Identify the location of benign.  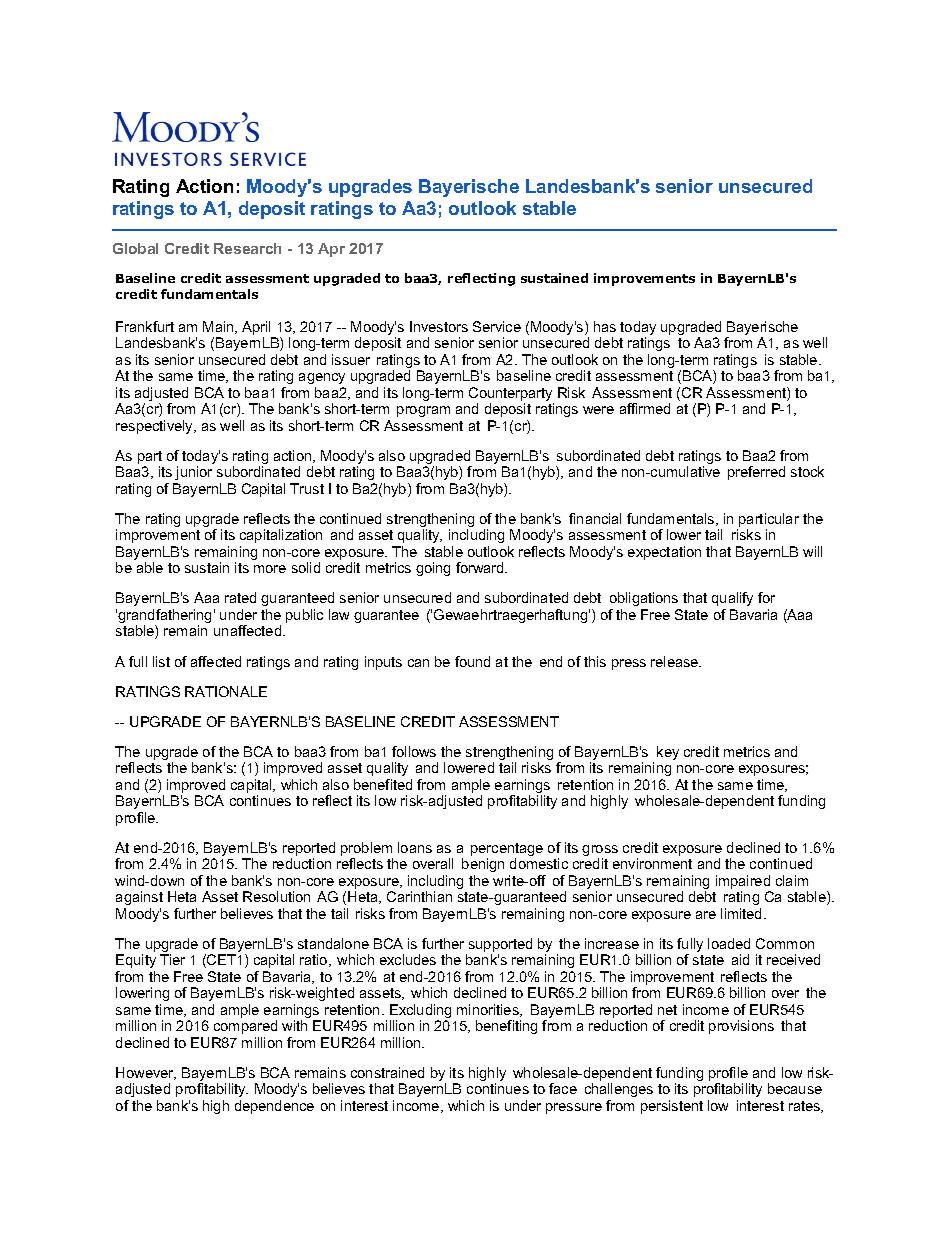
(483, 865).
